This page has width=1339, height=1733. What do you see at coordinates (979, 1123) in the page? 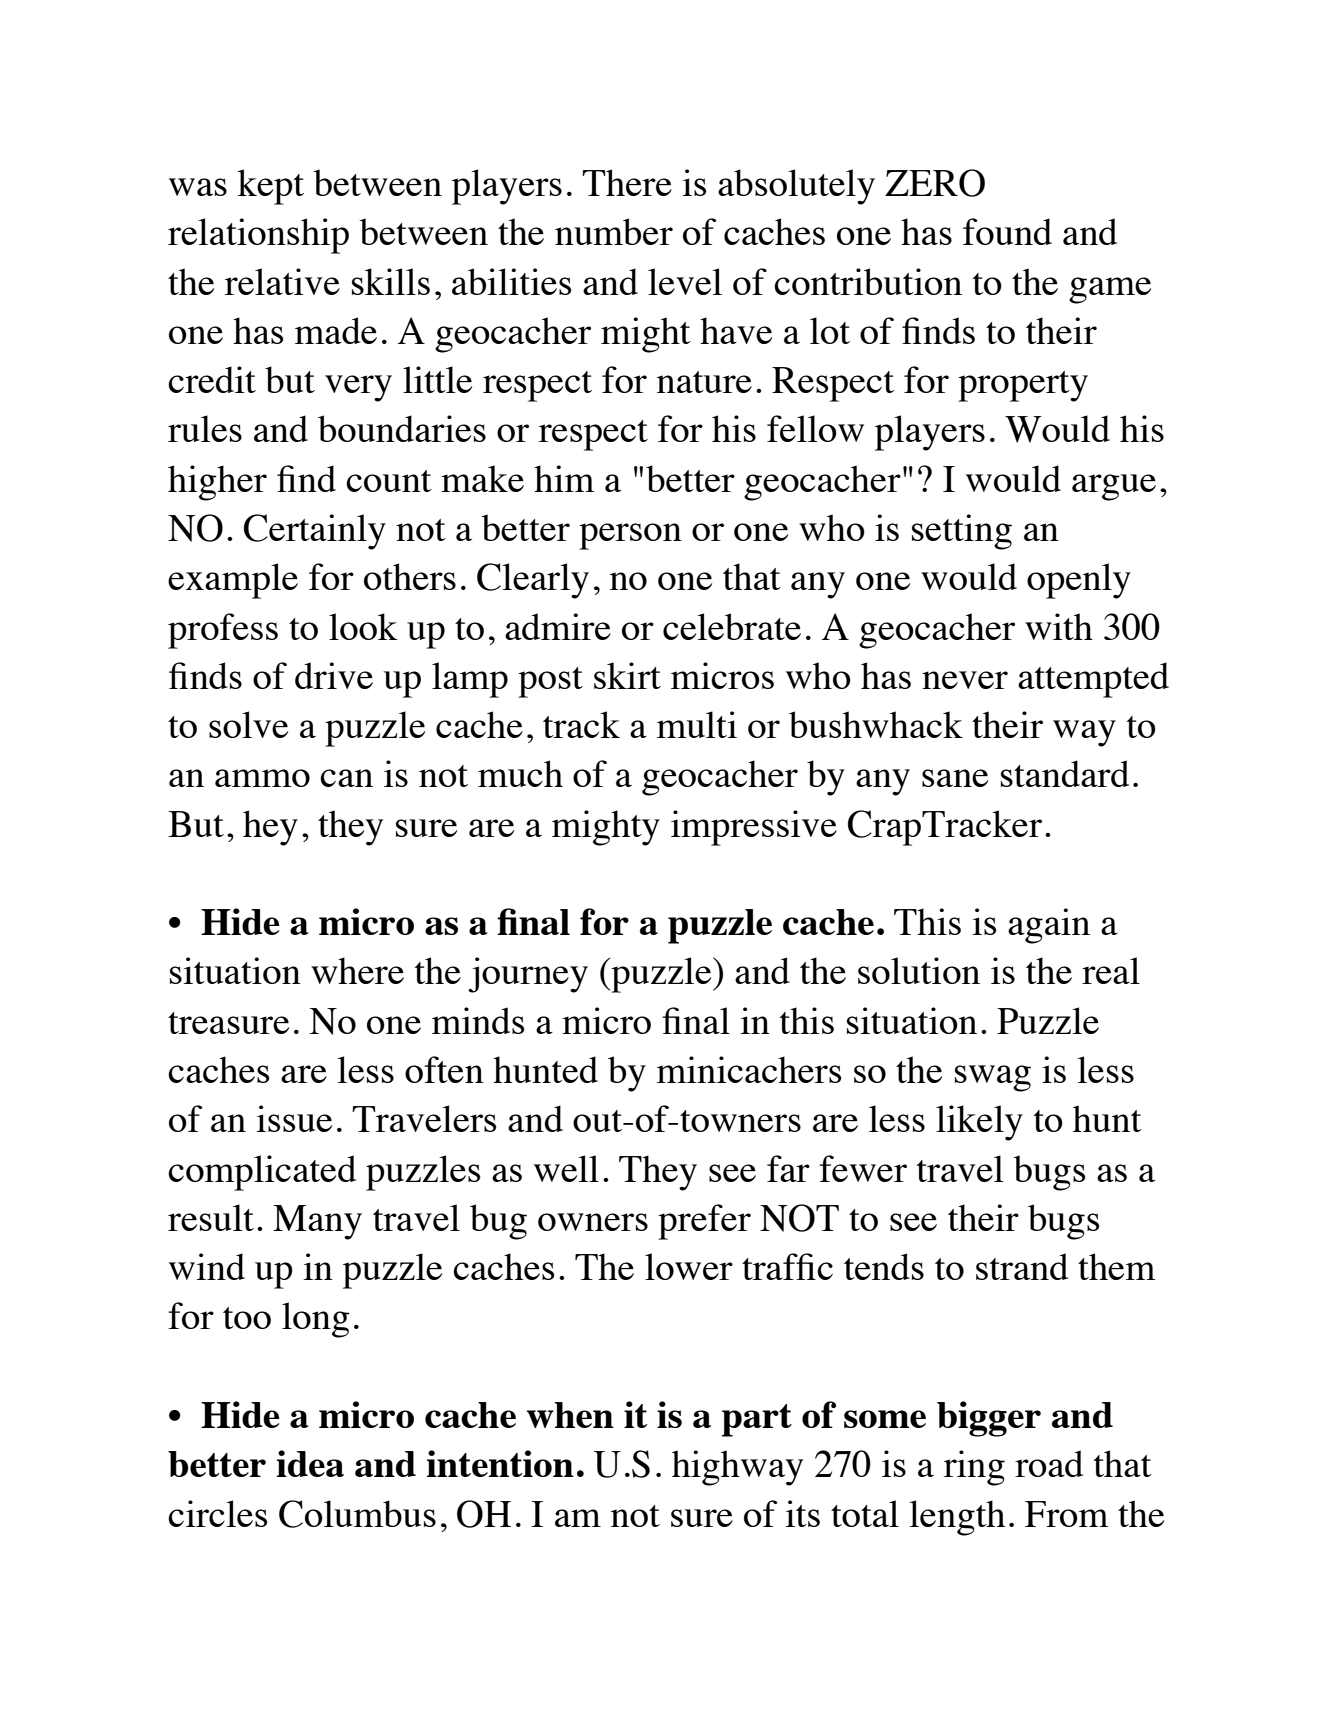
I see `likely` at bounding box center [979, 1123].
